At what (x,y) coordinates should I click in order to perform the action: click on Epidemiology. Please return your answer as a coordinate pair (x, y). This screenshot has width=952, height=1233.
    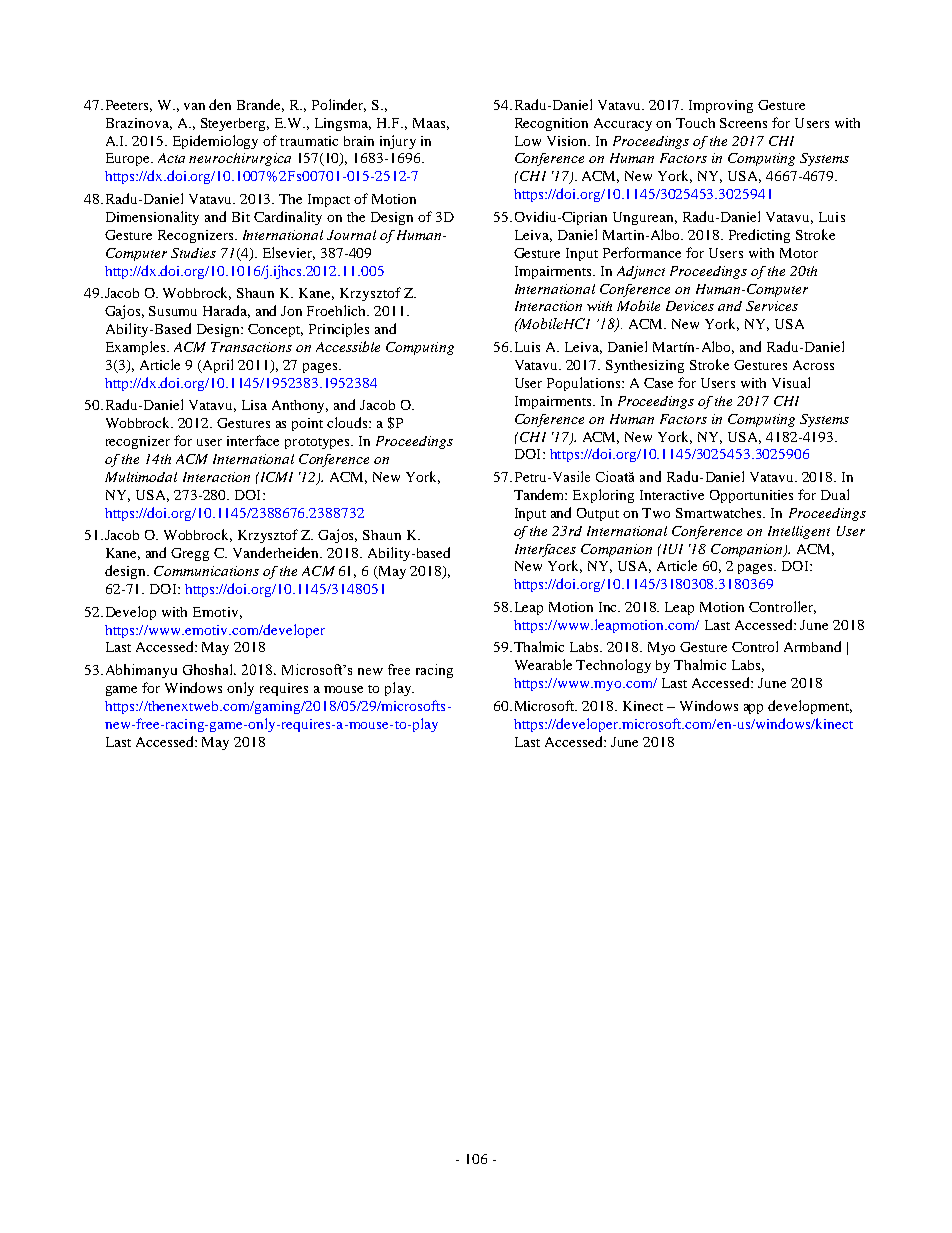
    Looking at the image, I should click on (215, 142).
